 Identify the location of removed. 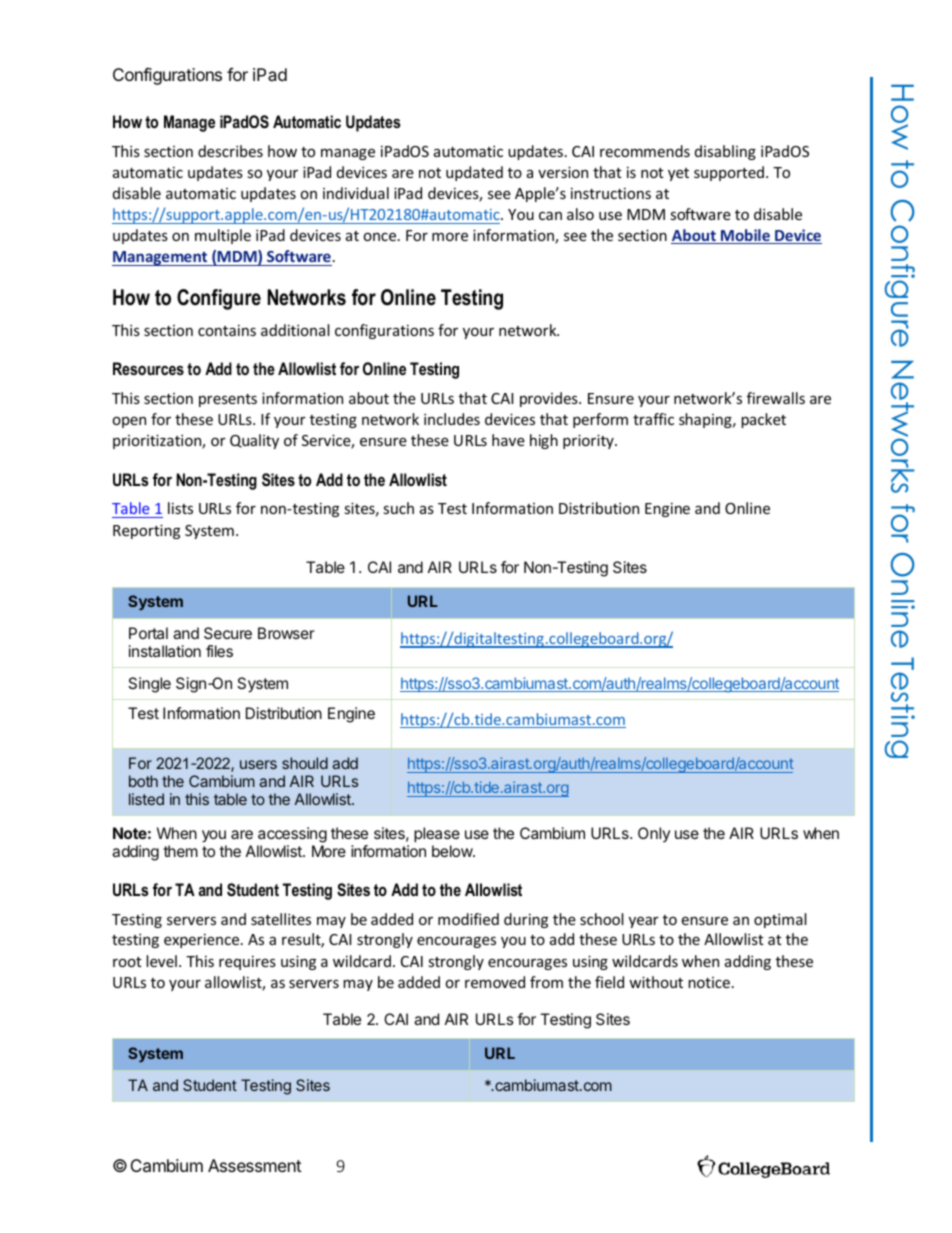
(495, 982).
